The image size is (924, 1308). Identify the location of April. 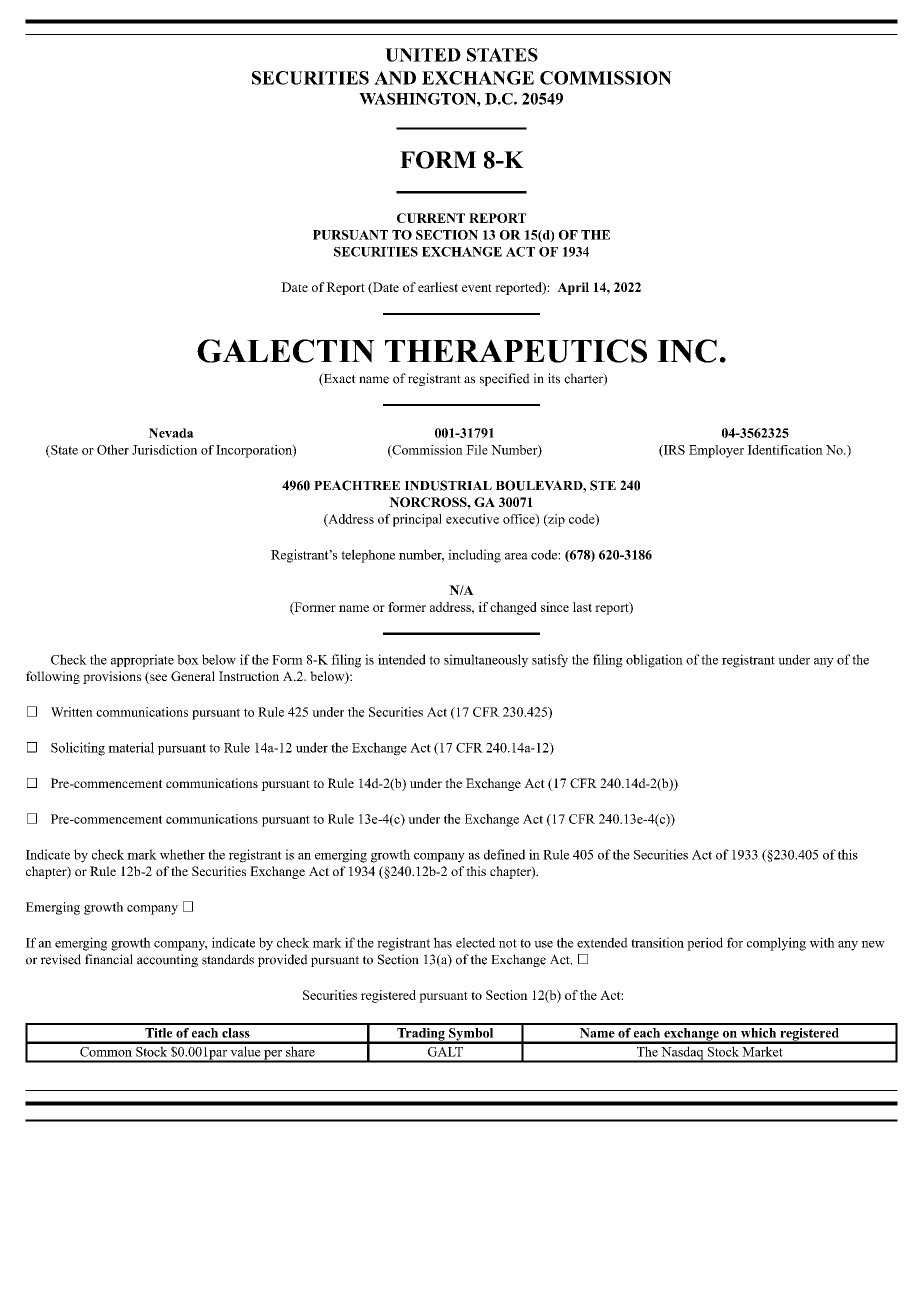
(573, 288).
